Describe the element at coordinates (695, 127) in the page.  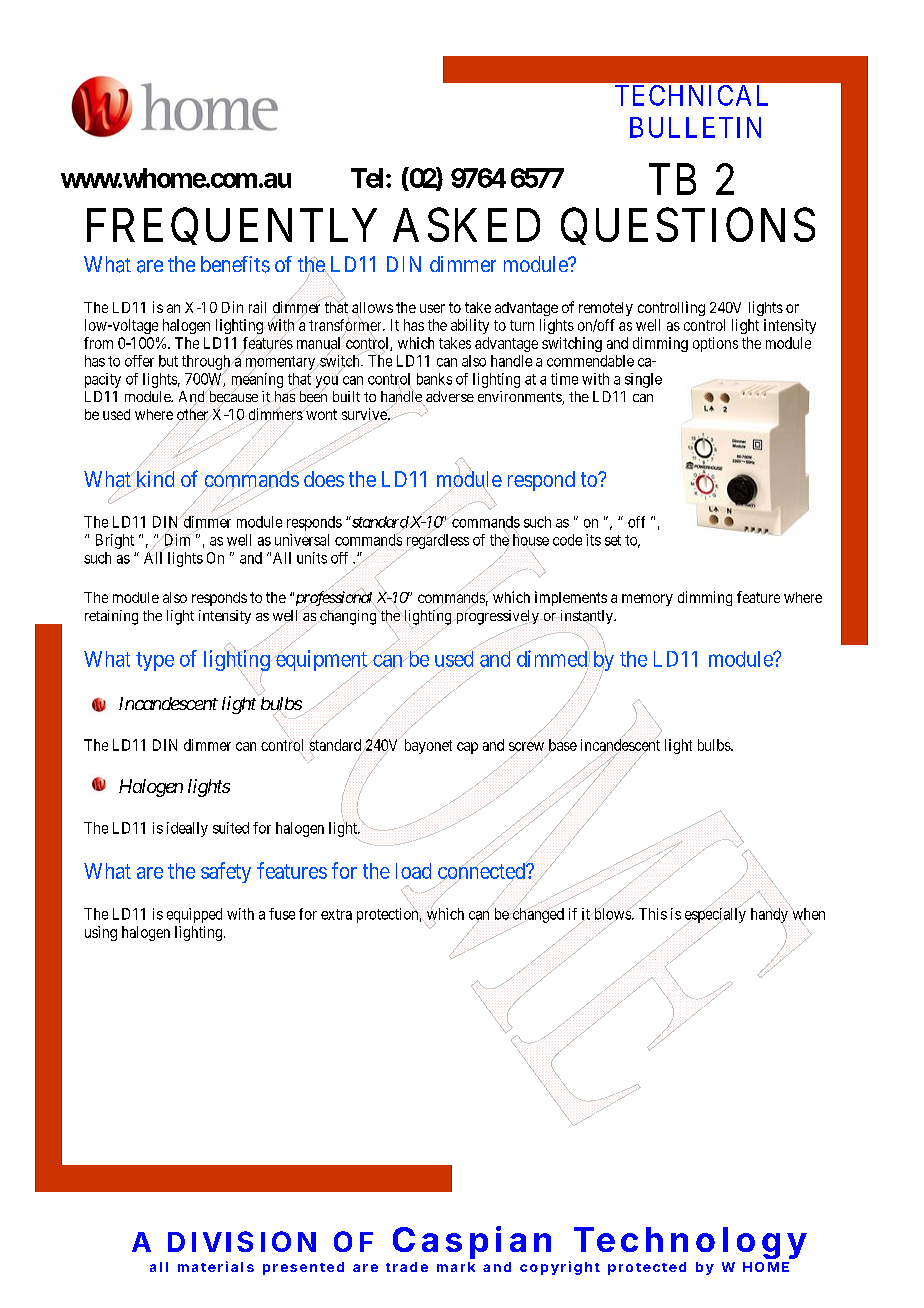
I see `BULLETIN` at that location.
